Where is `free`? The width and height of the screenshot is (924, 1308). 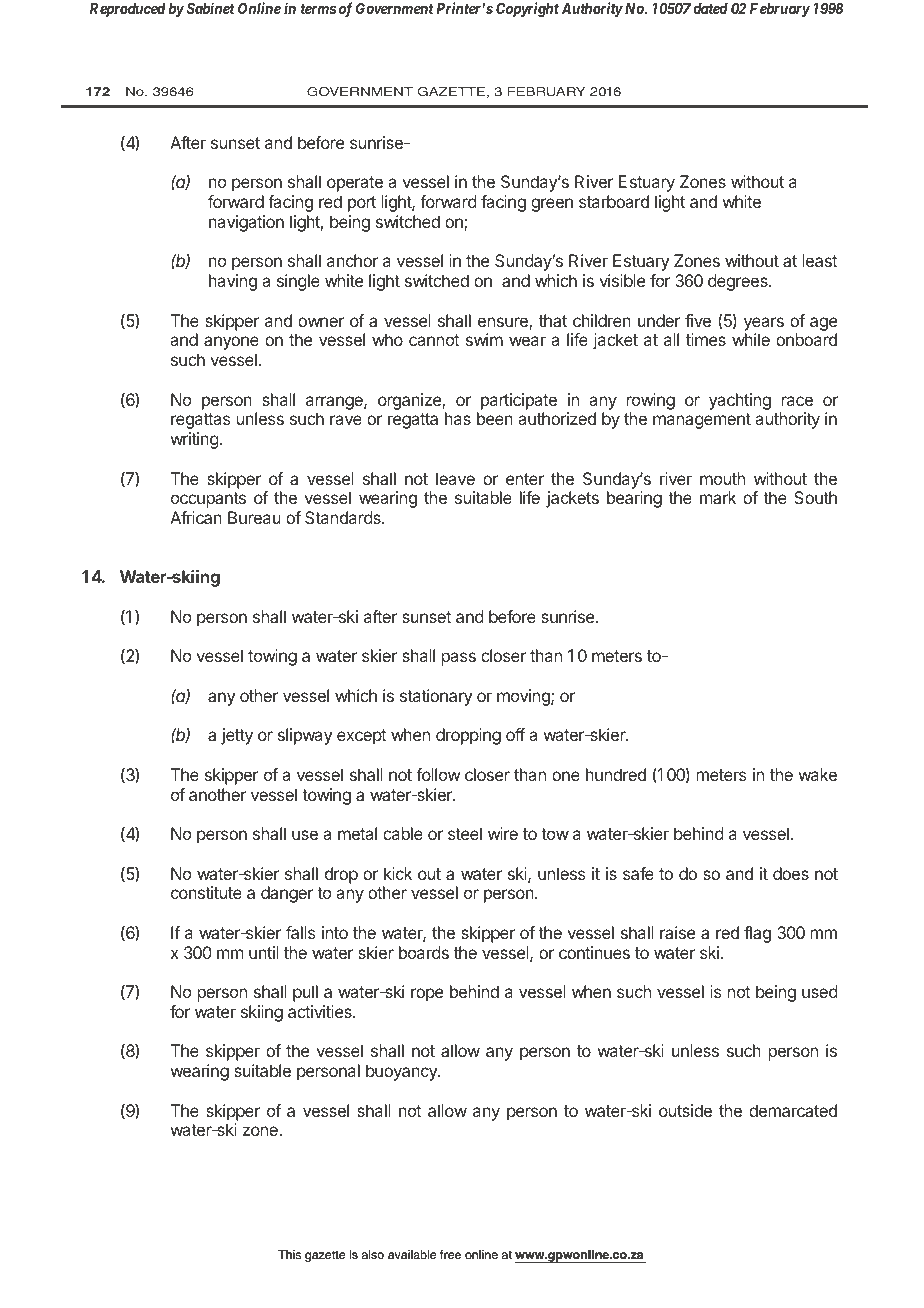 free is located at coordinates (450, 1254).
